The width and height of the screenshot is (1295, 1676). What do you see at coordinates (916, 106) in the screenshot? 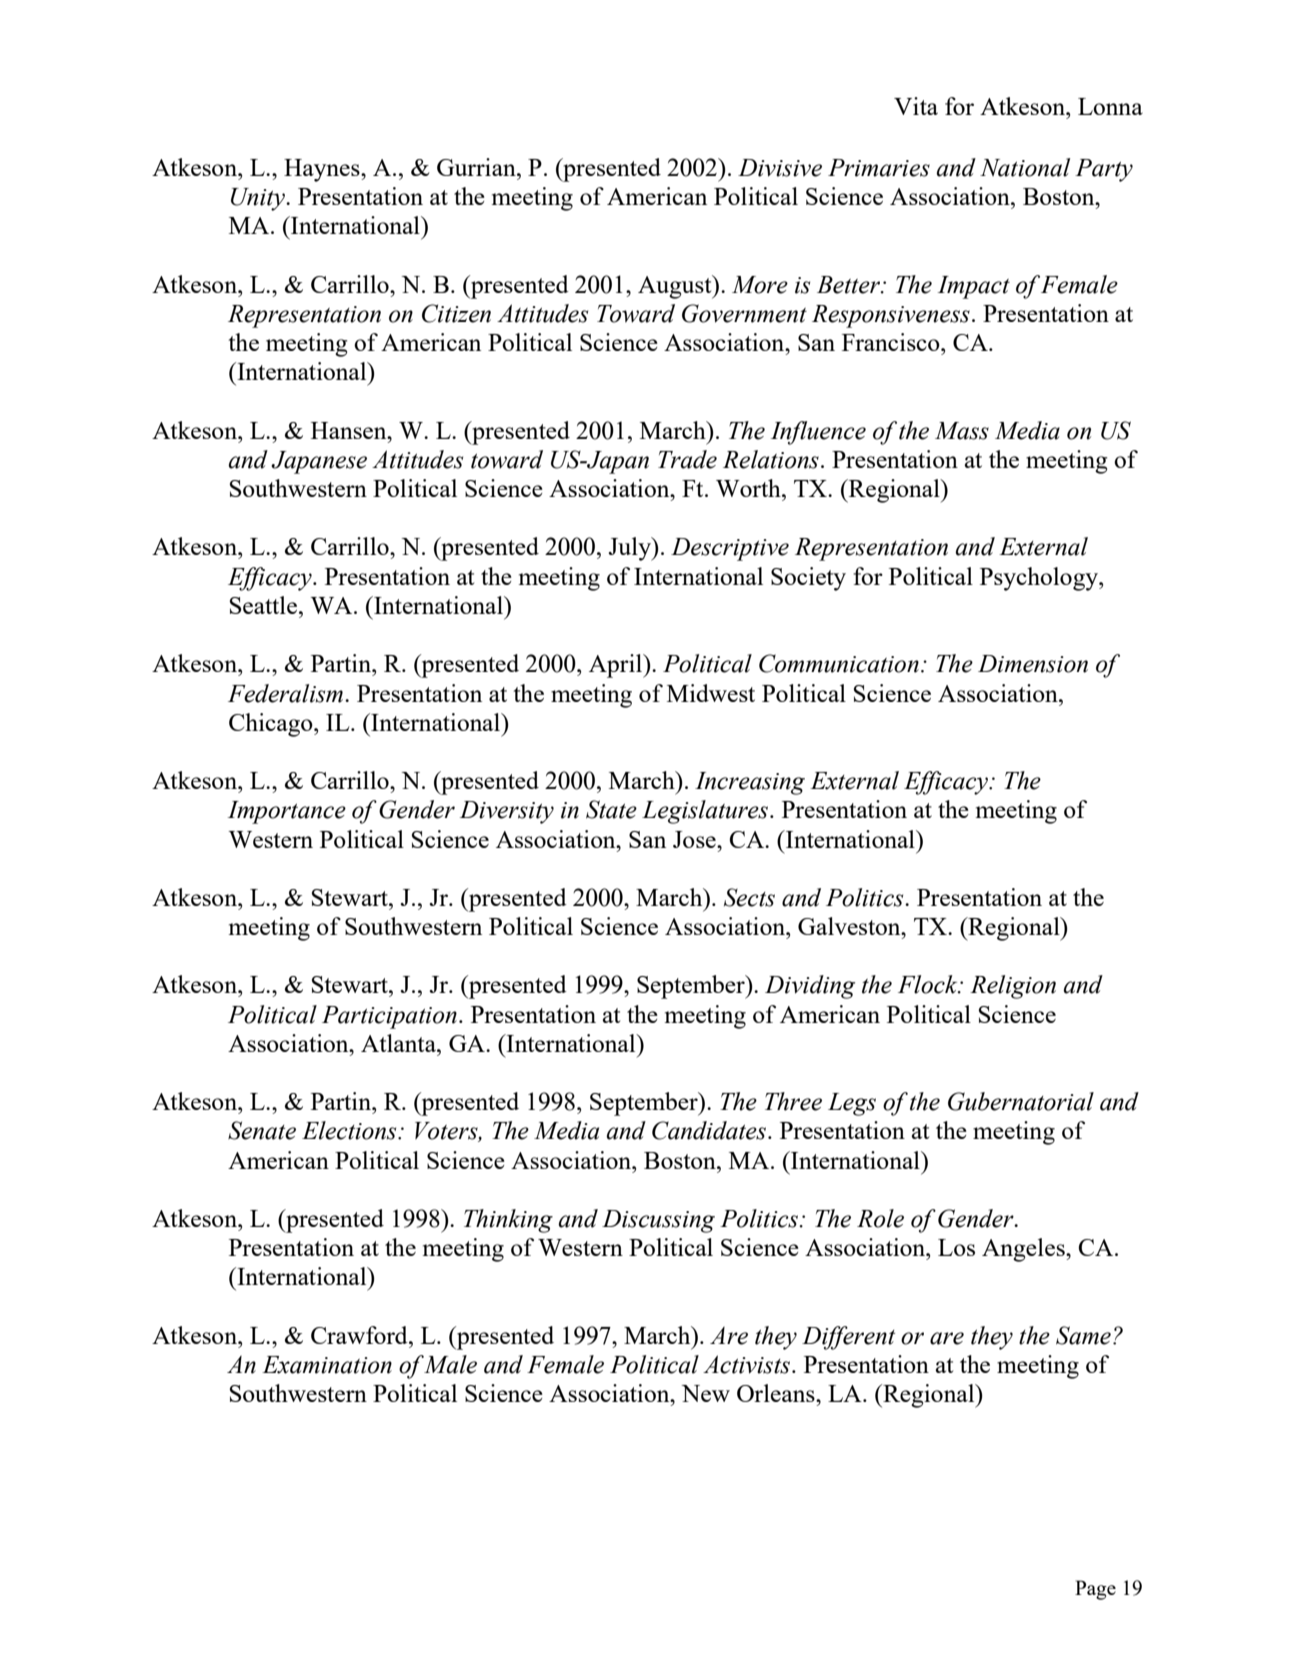
I see `Vita` at bounding box center [916, 106].
